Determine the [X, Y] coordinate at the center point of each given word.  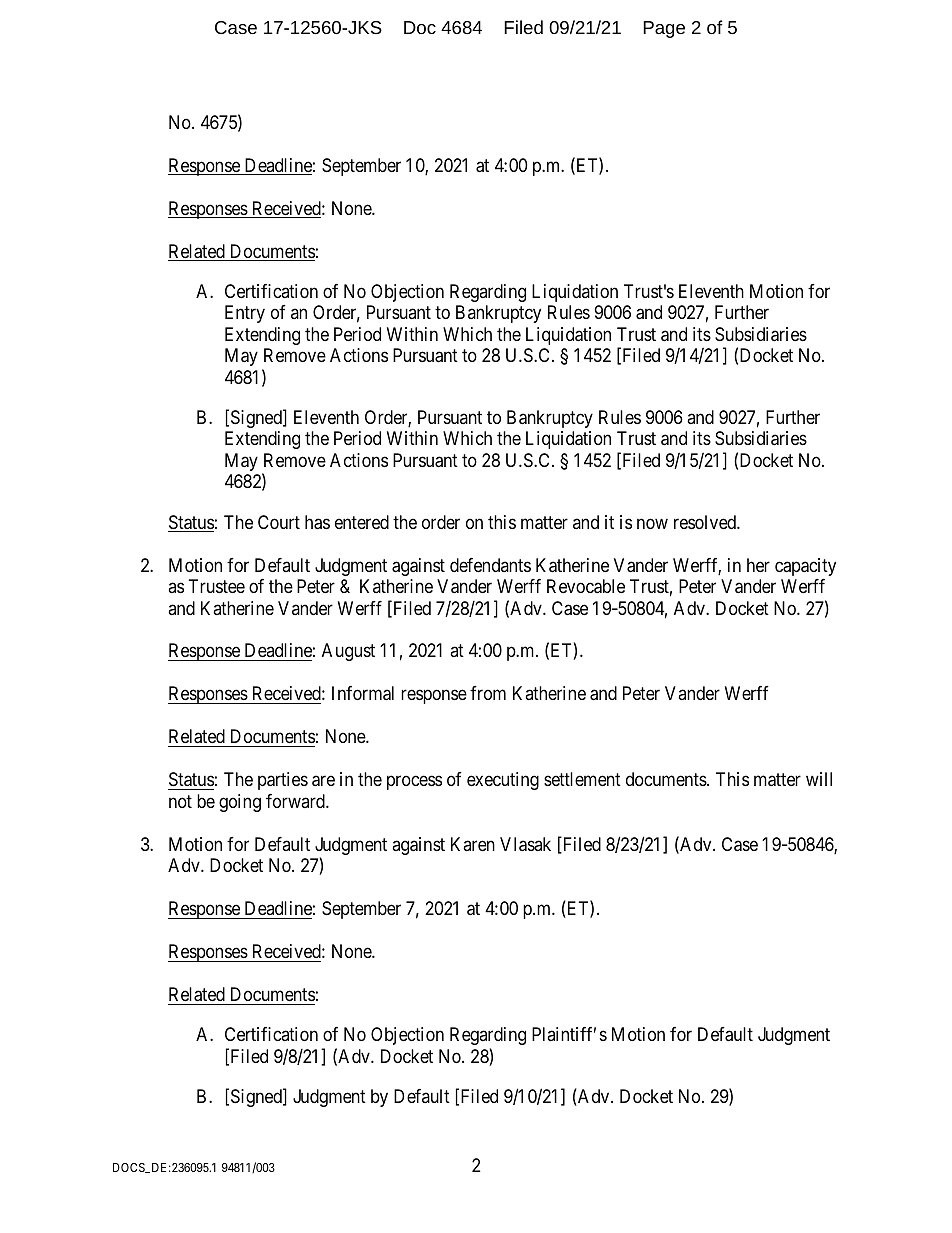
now [652, 523]
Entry [245, 314]
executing [503, 781]
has [317, 522]
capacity [805, 567]
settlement [582, 779]
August [348, 652]
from [488, 693]
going [240, 803]
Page [664, 29]
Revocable [586, 586]
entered [362, 522]
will [819, 779]
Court [279, 522]
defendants [490, 565]
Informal [363, 693]
